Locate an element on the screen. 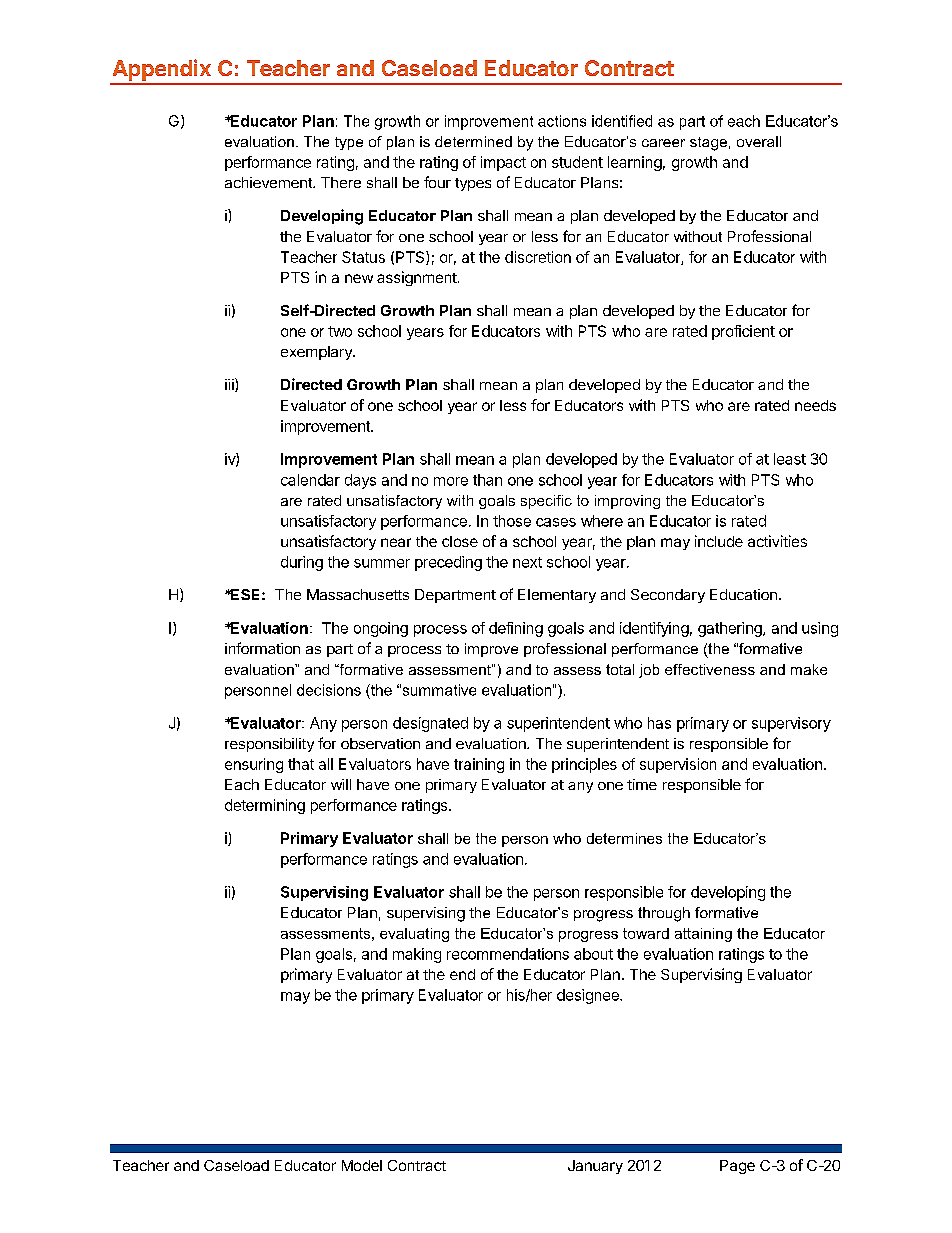 Image resolution: width=952 pixels, height=1233 pixels. than is located at coordinates (487, 480).
